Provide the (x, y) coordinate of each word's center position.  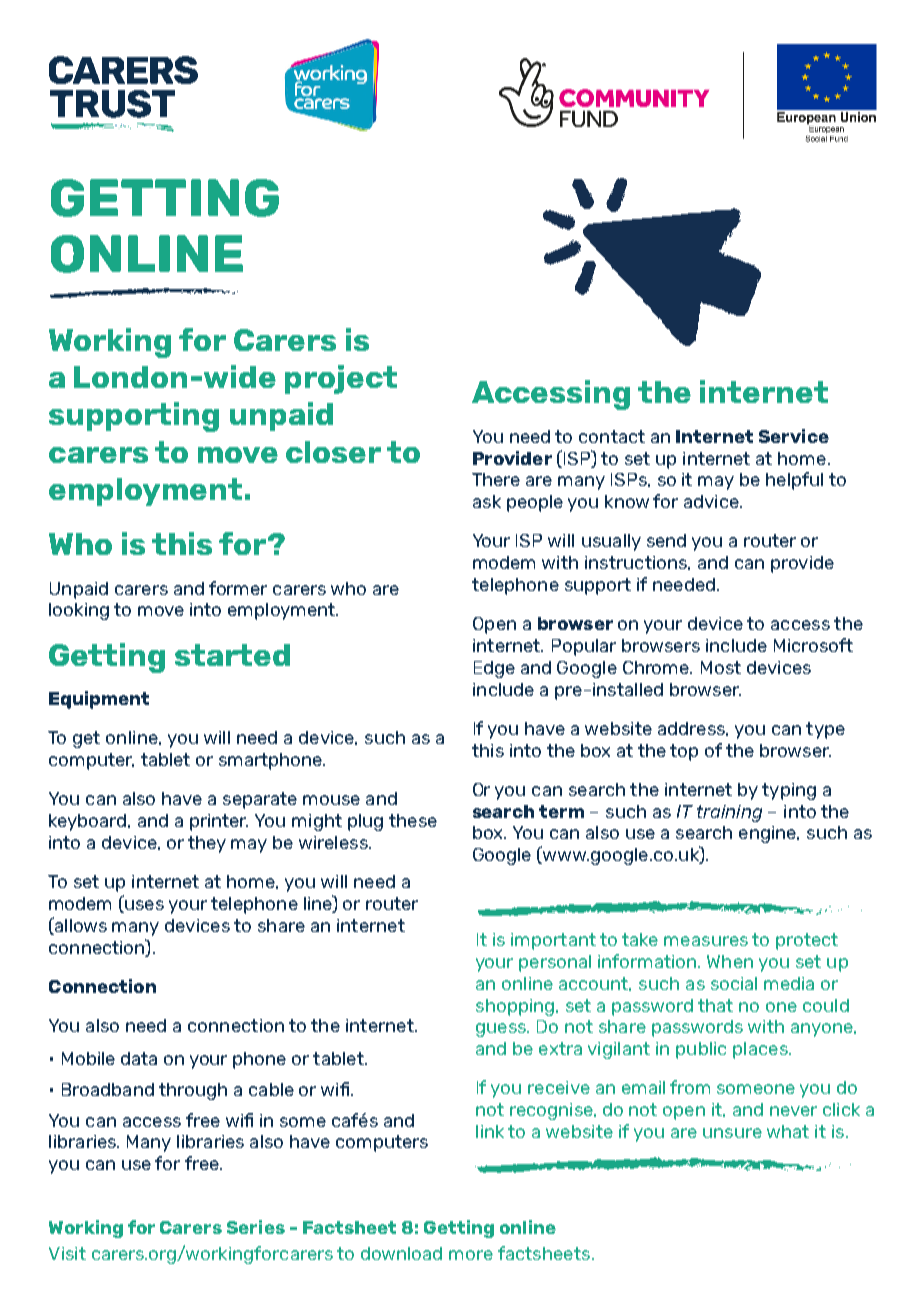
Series (256, 1227)
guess (502, 1030)
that (715, 1005)
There (496, 479)
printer (219, 822)
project (341, 379)
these (413, 820)
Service (794, 436)
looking (79, 611)
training (729, 813)
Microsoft (813, 645)
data (139, 1058)
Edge (494, 669)
